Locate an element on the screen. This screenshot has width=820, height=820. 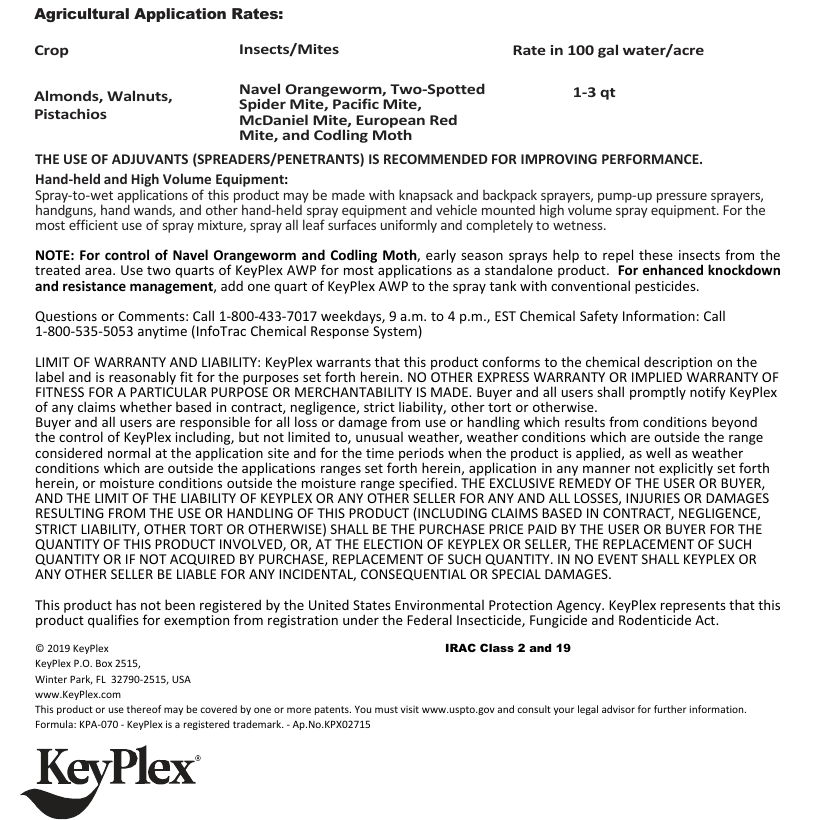
EVENT is located at coordinates (618, 559).
